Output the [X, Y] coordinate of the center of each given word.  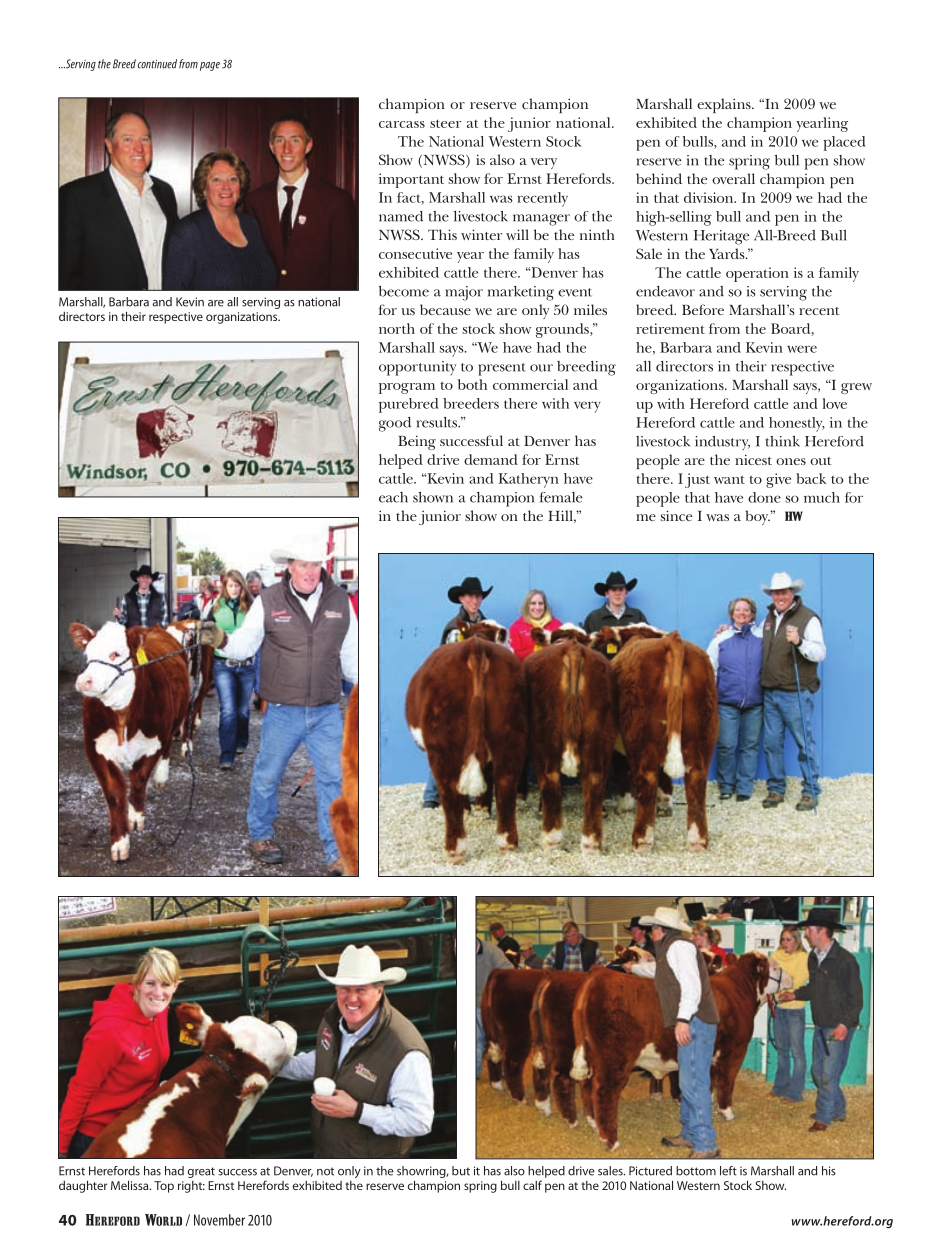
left [728, 1171]
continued [157, 64]
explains [725, 105]
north [397, 328]
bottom [696, 1171]
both [472, 384]
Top [164, 1187]
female [561, 497]
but [461, 1171]
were [802, 349]
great [201, 1172]
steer [446, 123]
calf [532, 1185]
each [393, 497]
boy [758, 517]
